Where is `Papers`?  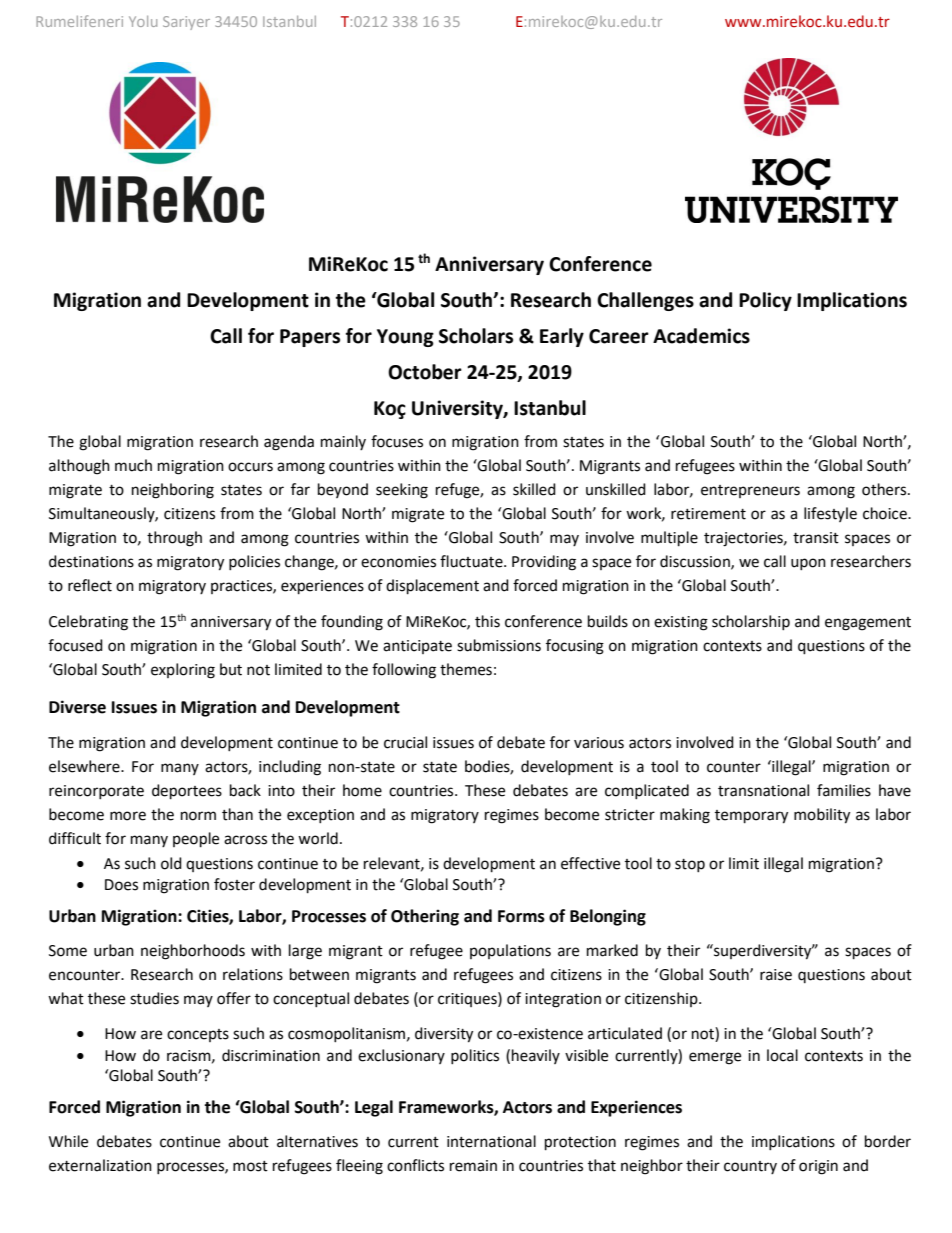
Papers is located at coordinates (310, 338).
